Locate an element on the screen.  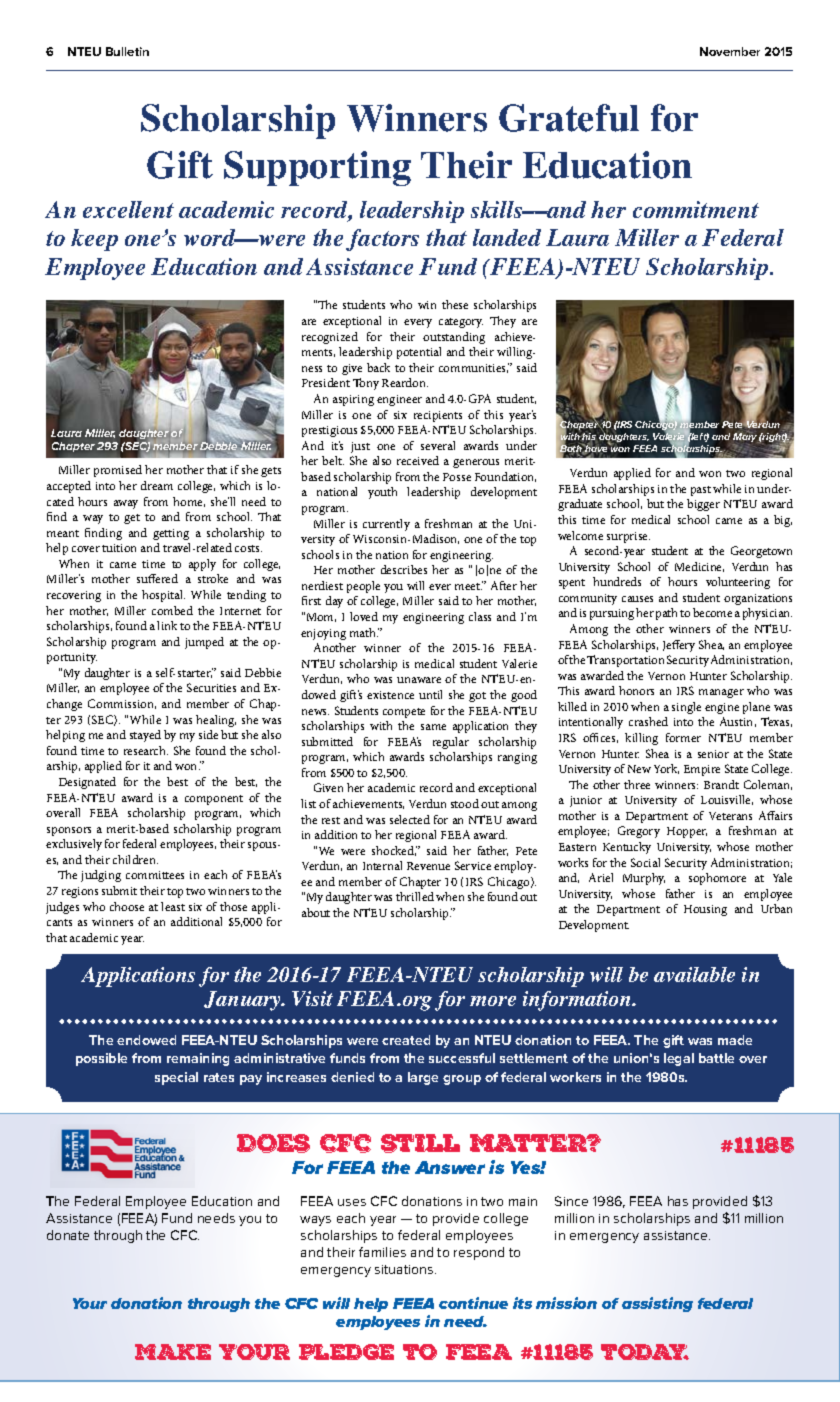
MAKE is located at coordinates (173, 1352).
